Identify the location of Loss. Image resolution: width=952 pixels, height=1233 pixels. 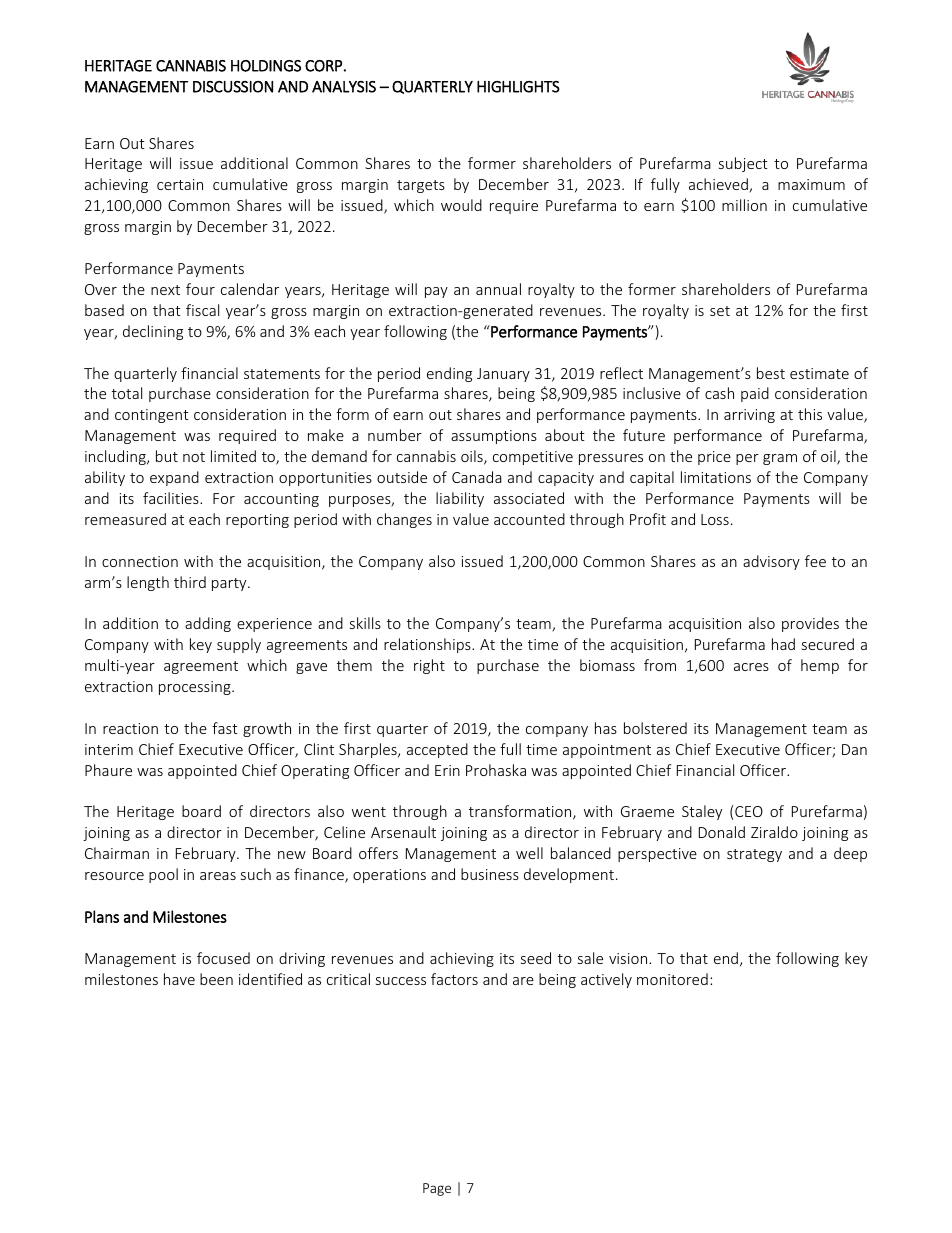
(715, 519).
